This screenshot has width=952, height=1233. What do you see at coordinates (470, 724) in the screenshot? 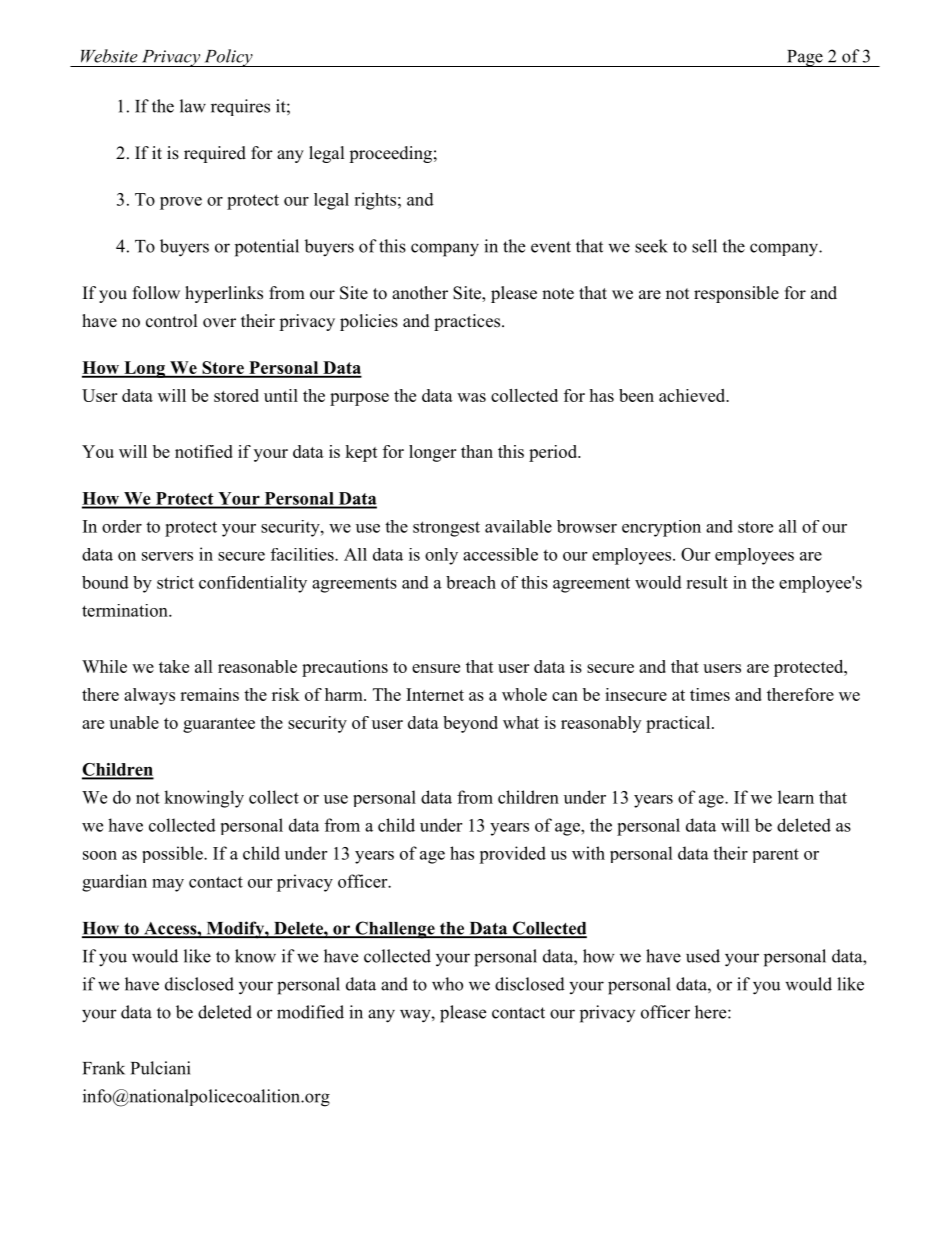
I see `beyond` at bounding box center [470, 724].
